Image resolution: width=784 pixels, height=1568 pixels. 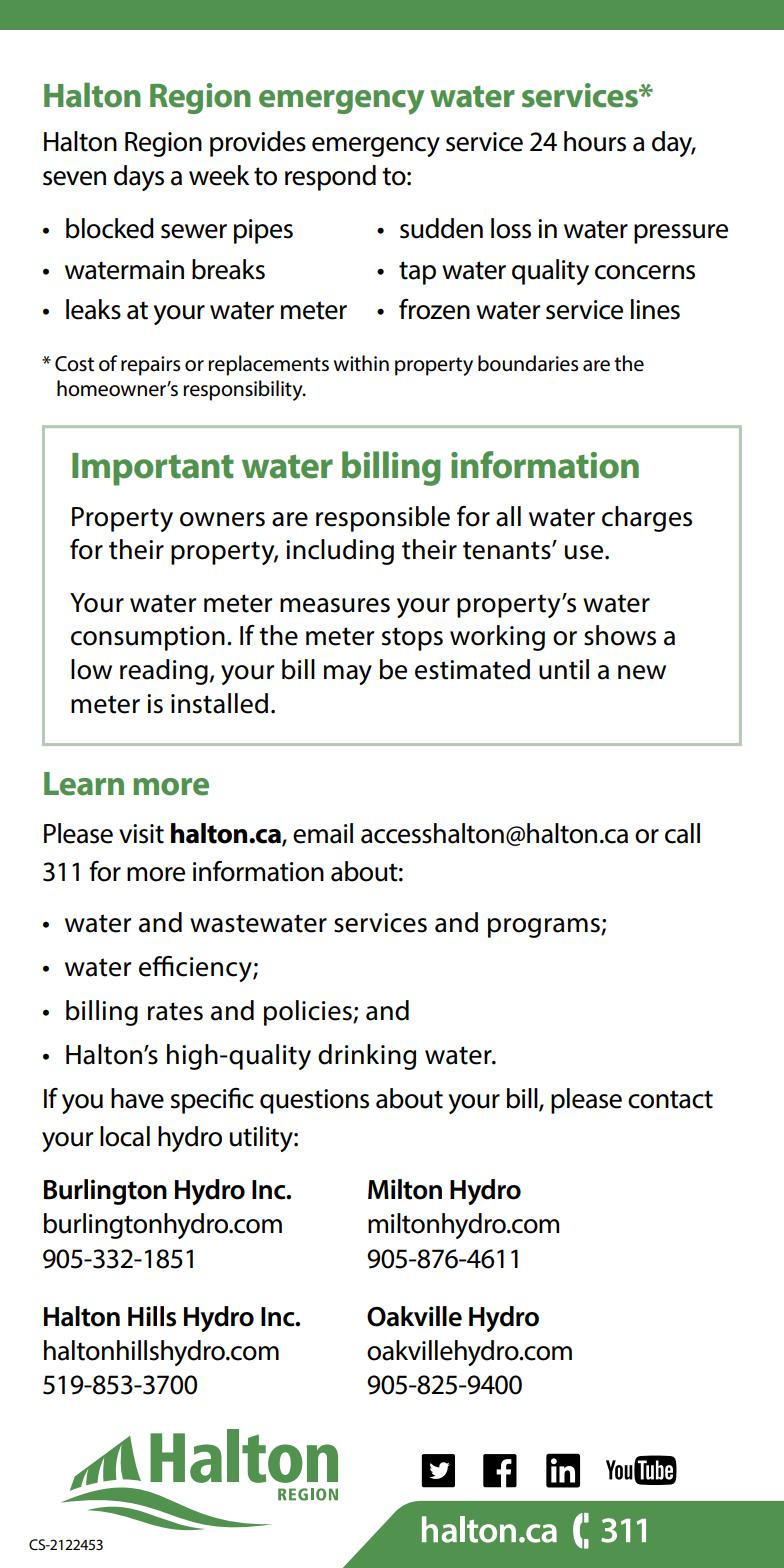 What do you see at coordinates (137, 1098) in the screenshot?
I see `have` at bounding box center [137, 1098].
